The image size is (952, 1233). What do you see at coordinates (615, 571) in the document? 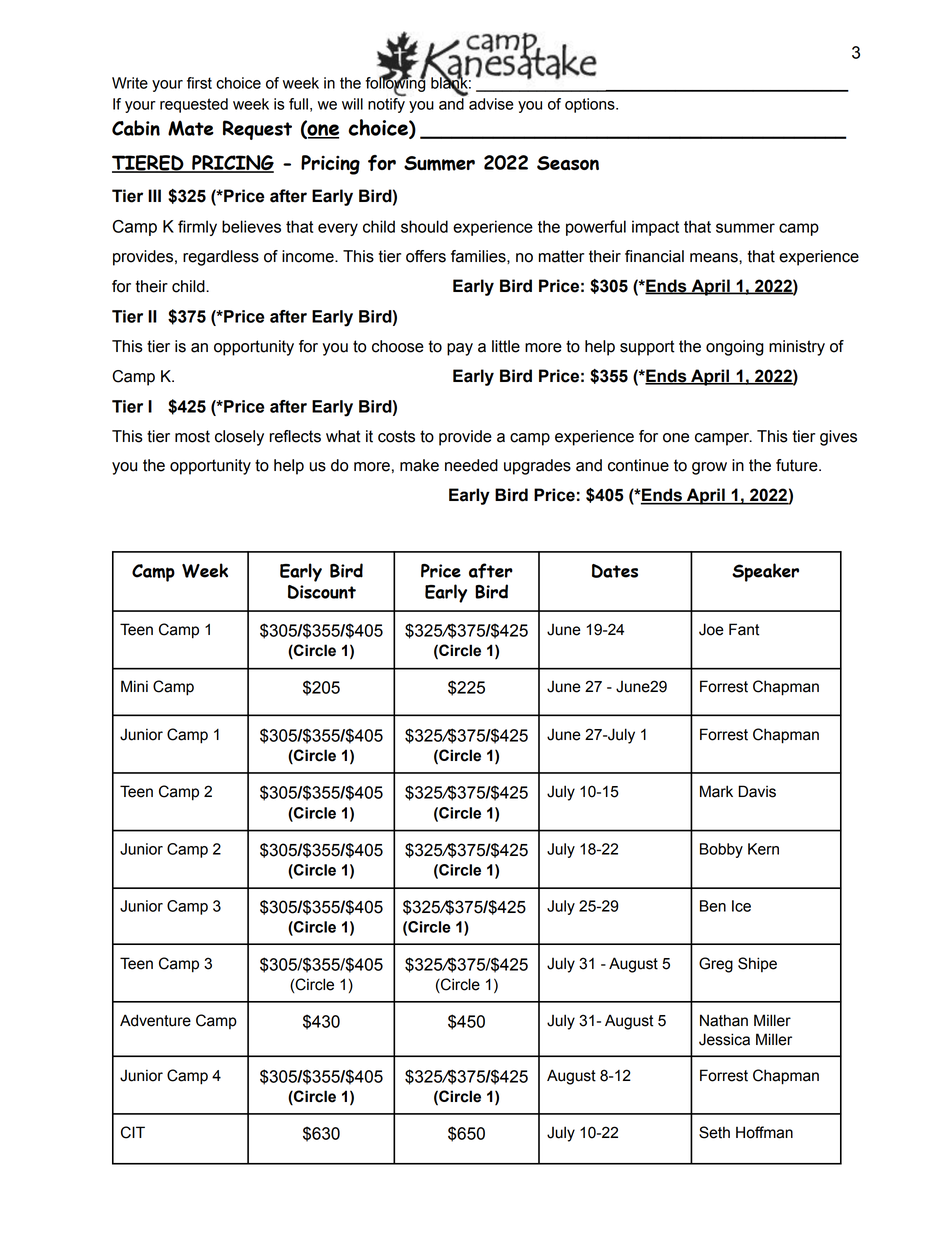
I see `Dates` at bounding box center [615, 571].
